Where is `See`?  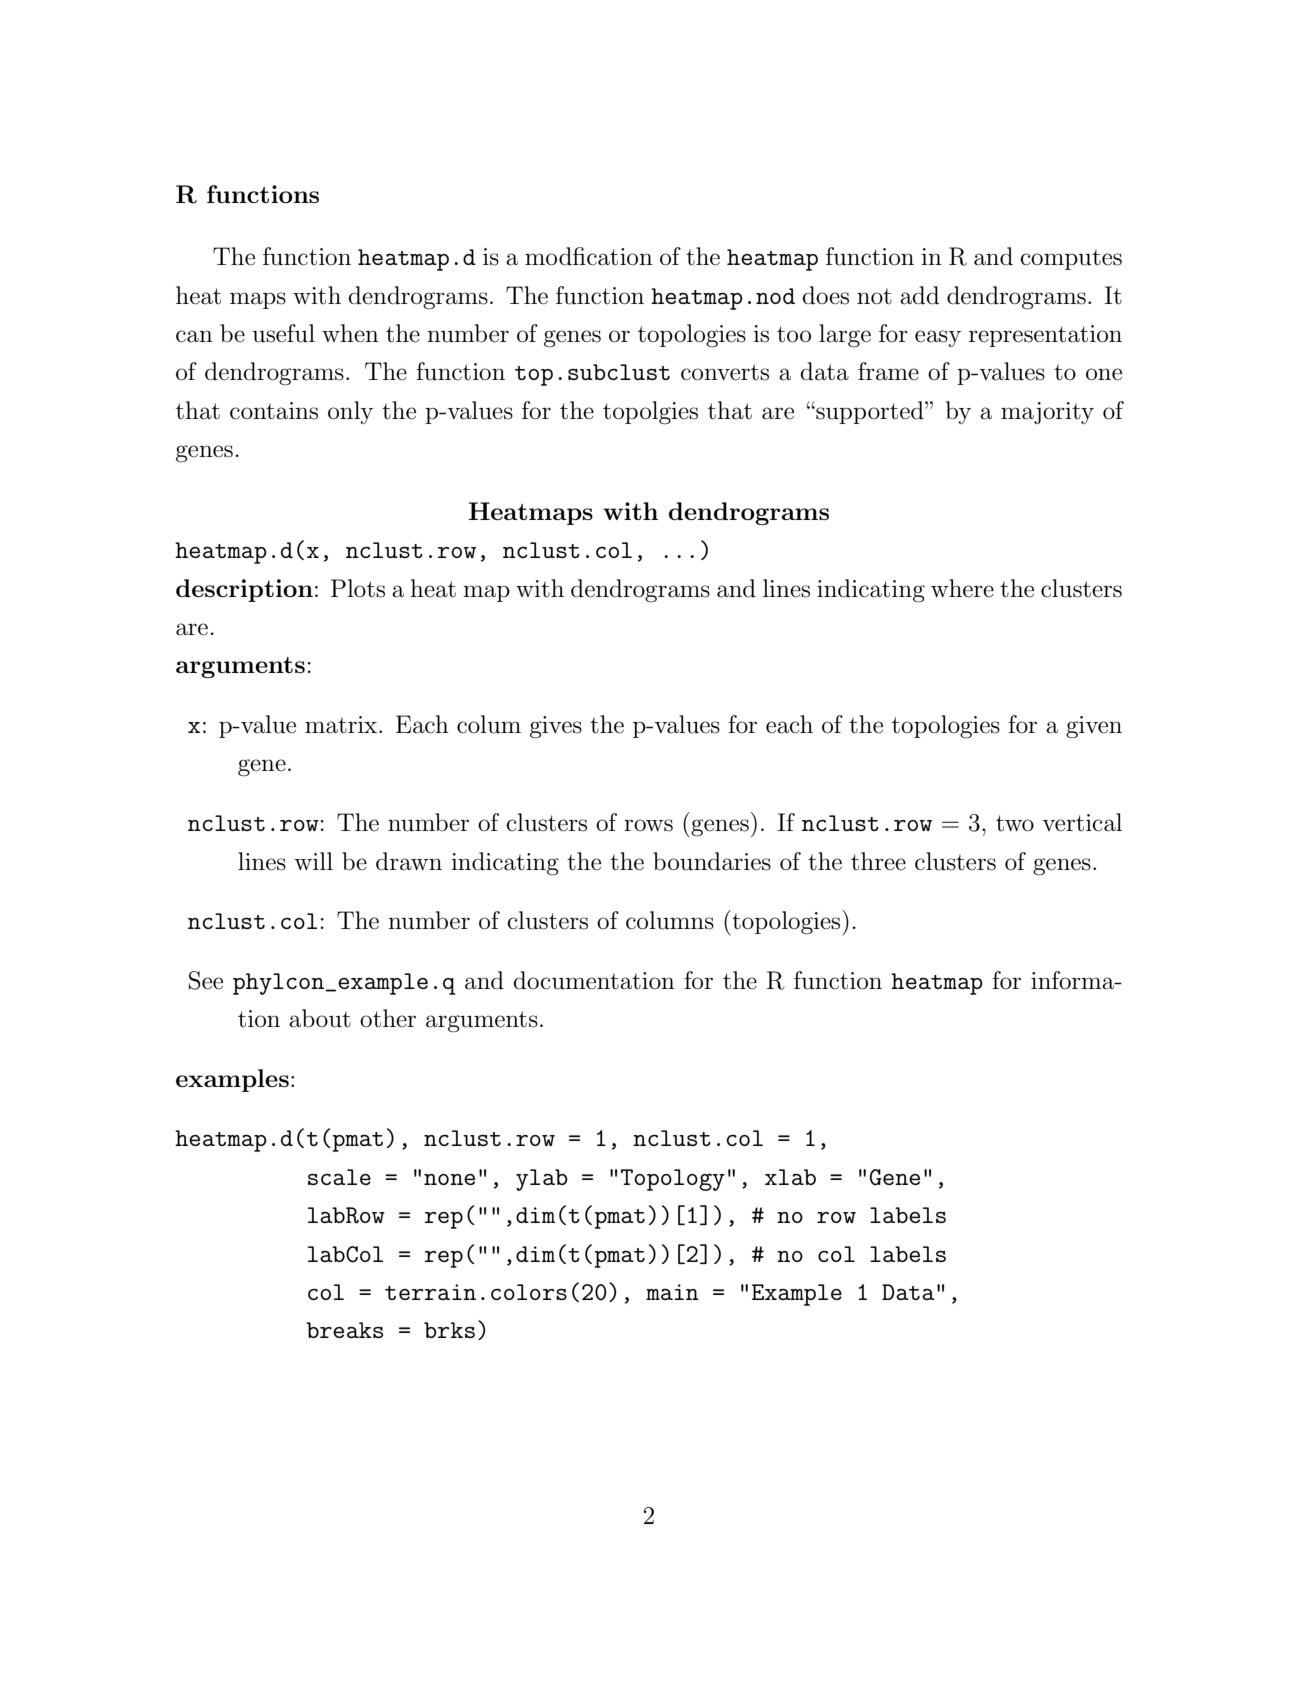
See is located at coordinates (206, 980).
